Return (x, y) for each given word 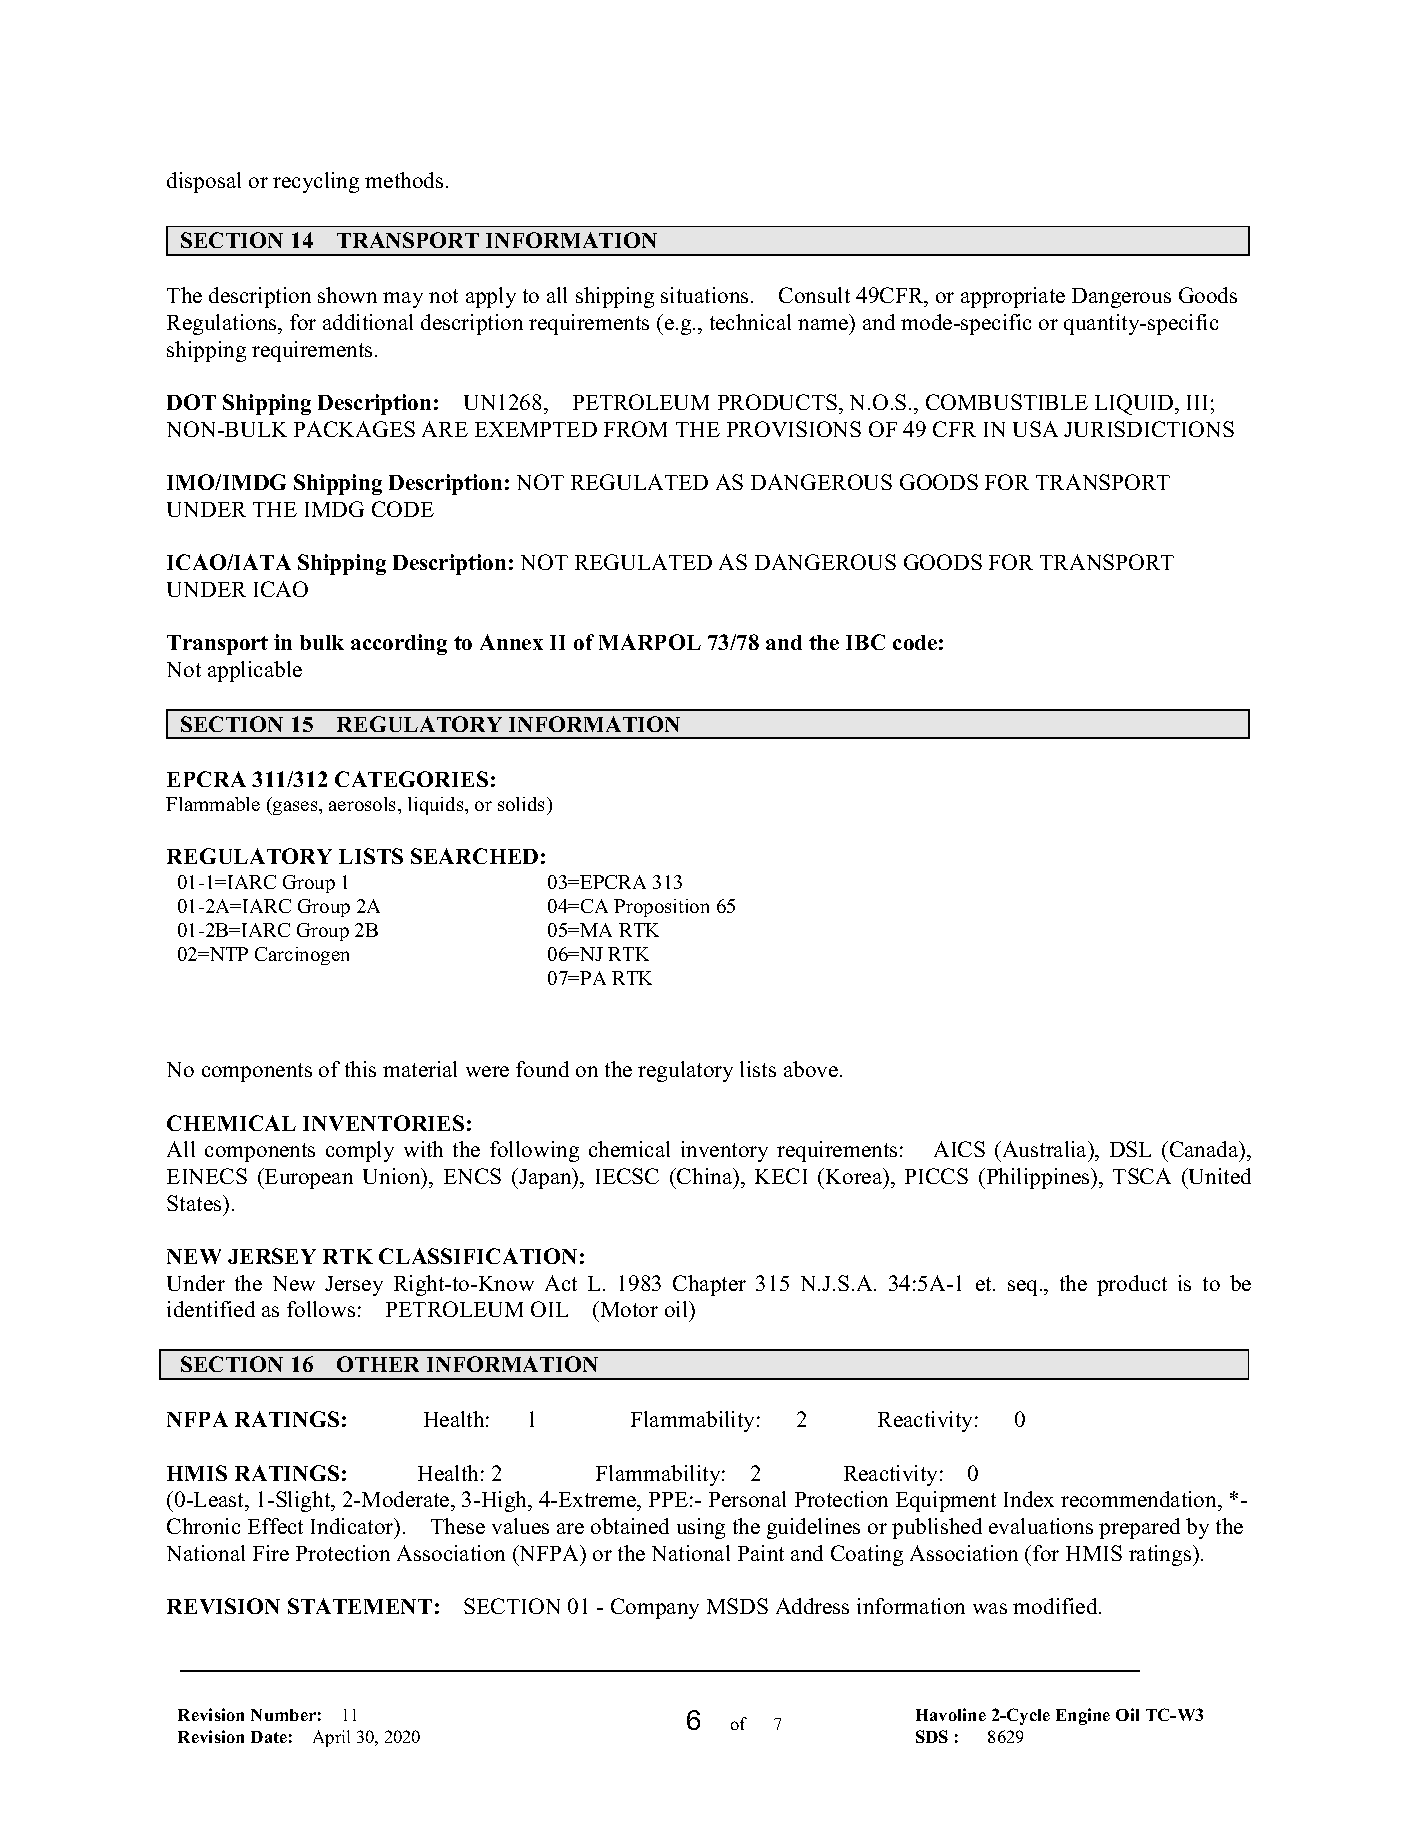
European (308, 1178)
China (705, 1176)
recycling (316, 182)
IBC (865, 642)
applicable (255, 671)
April (331, 1738)
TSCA (1142, 1176)
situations (704, 295)
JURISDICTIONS (1149, 429)
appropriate (1013, 297)
